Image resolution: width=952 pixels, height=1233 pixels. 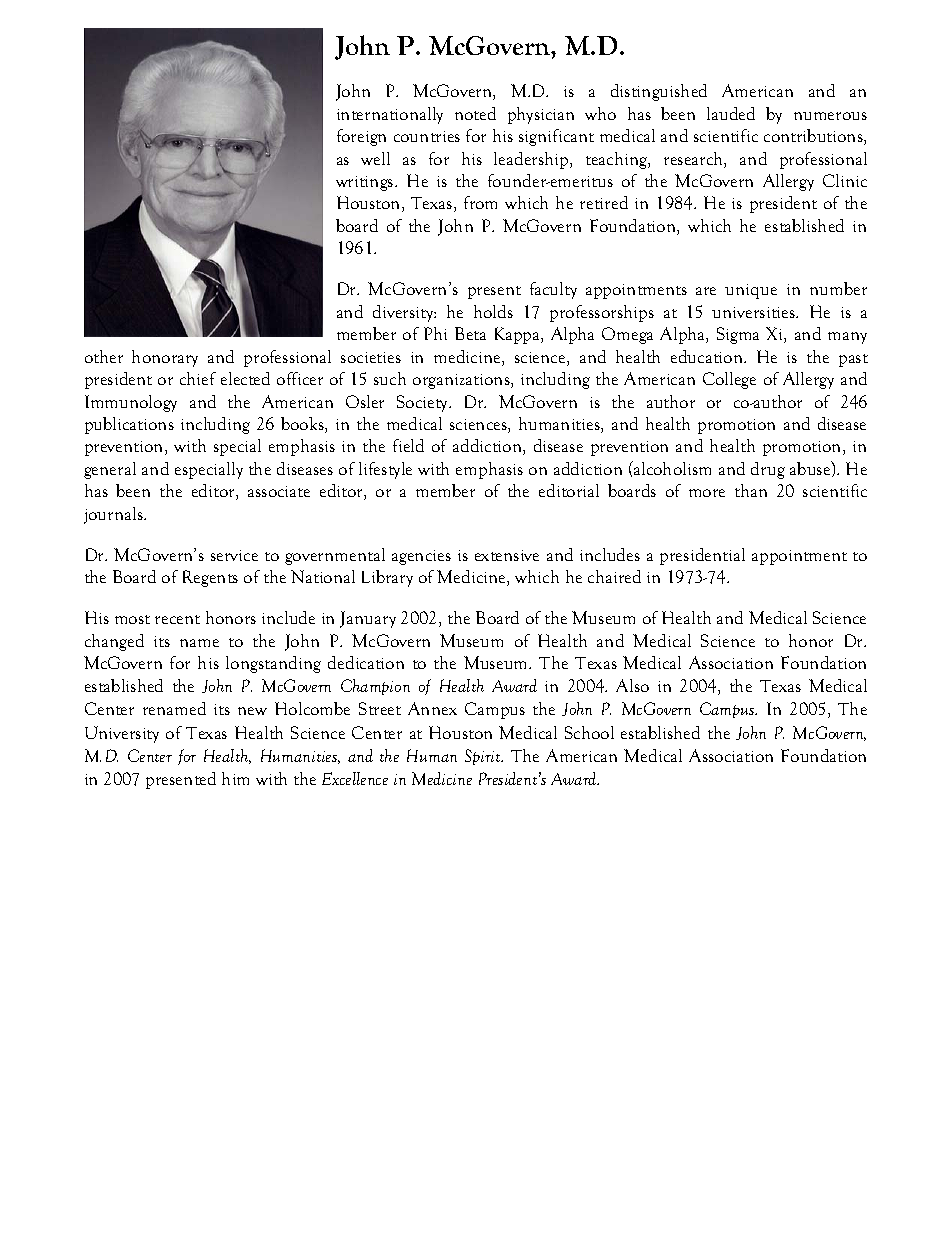 What do you see at coordinates (129, 425) in the screenshot?
I see `publications` at bounding box center [129, 425].
